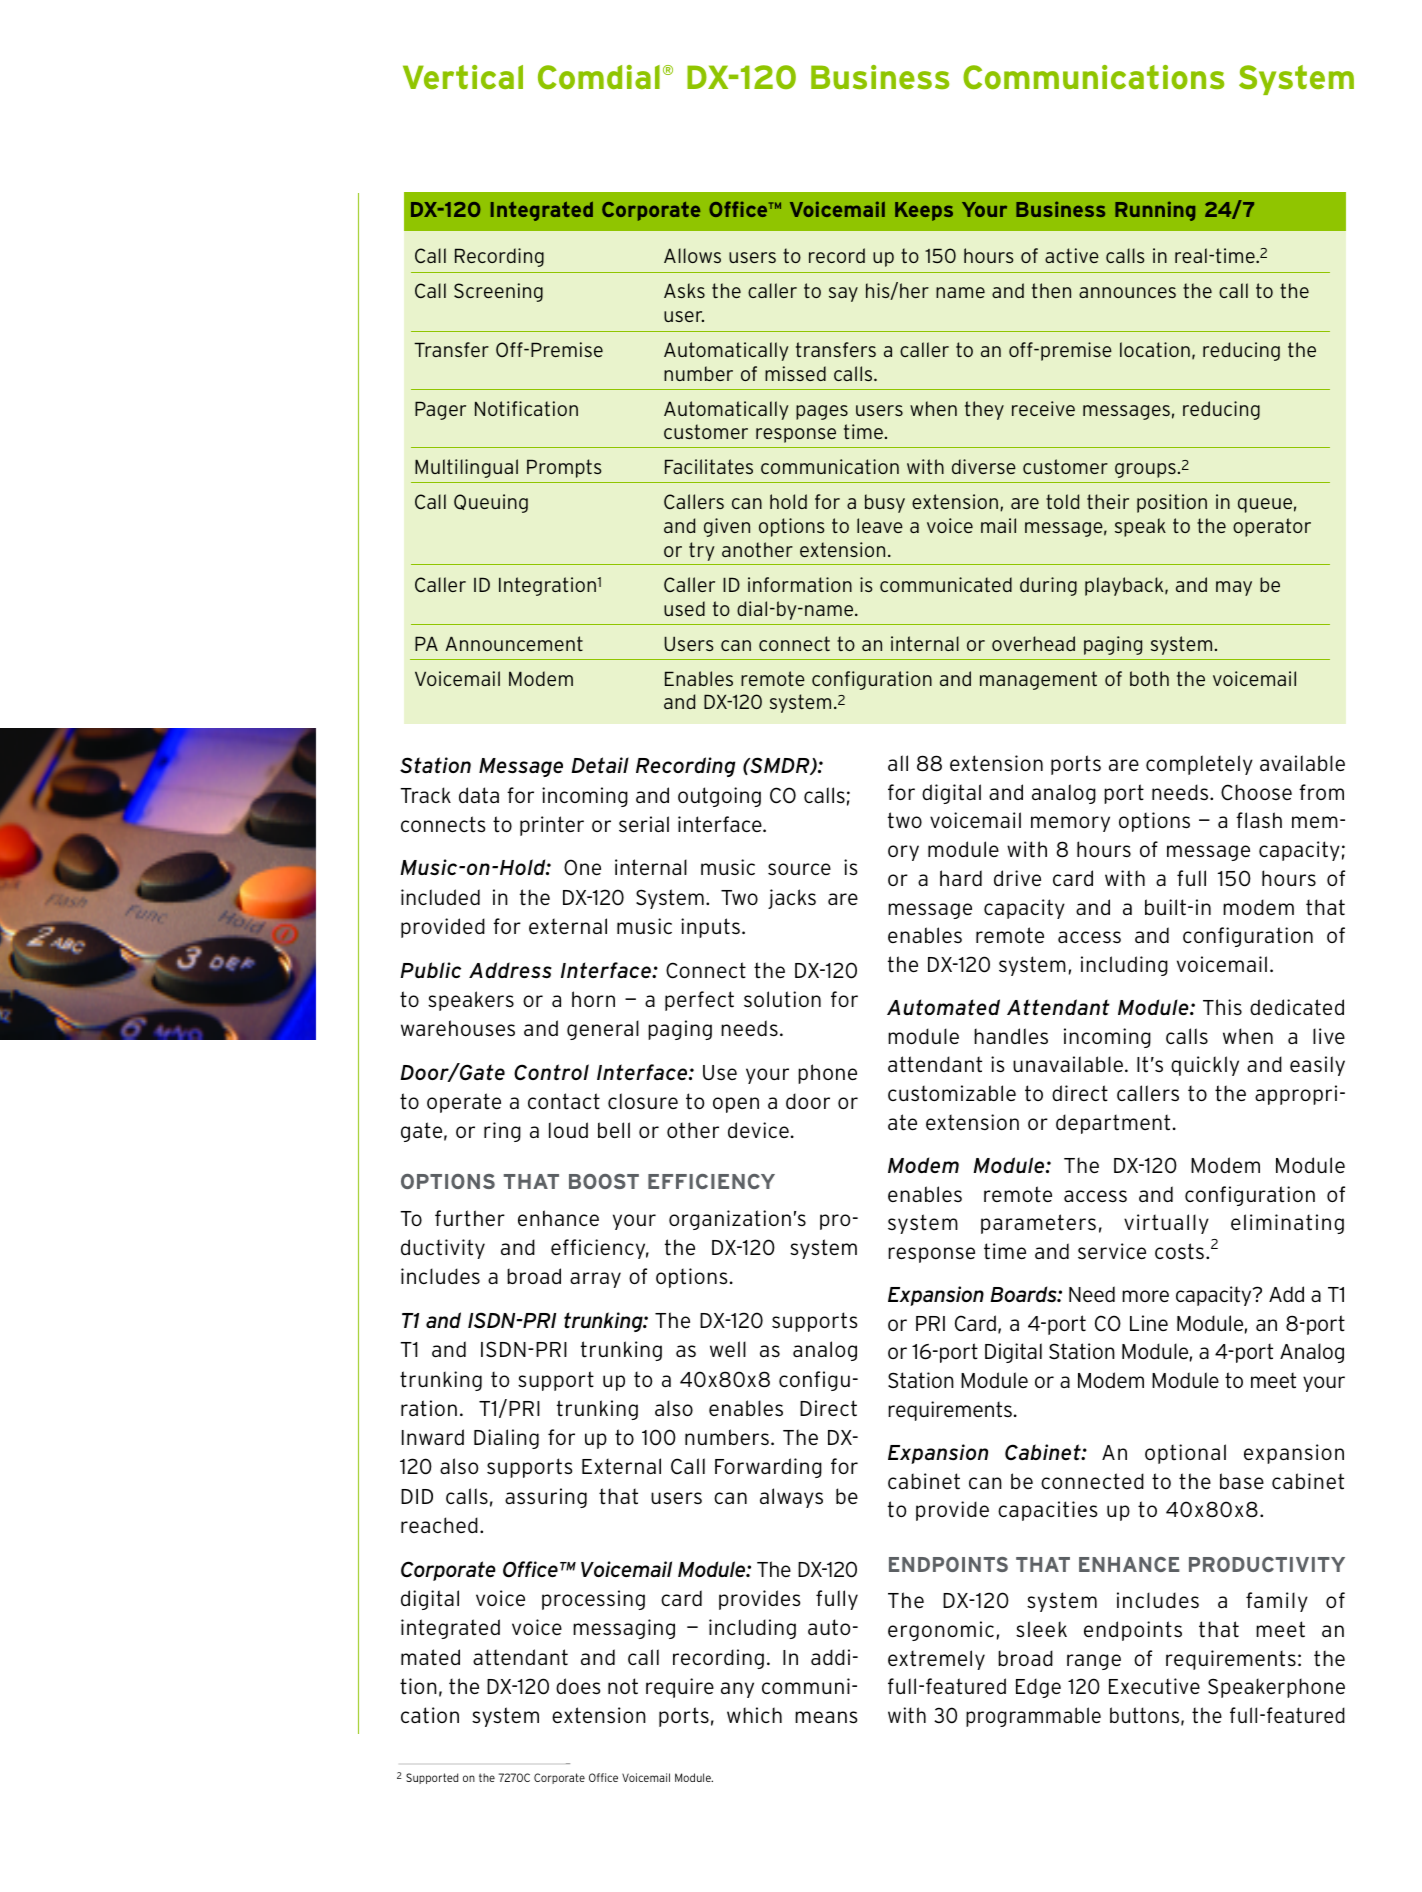  What do you see at coordinates (1154, 1686) in the document?
I see `Executive` at bounding box center [1154, 1686].
